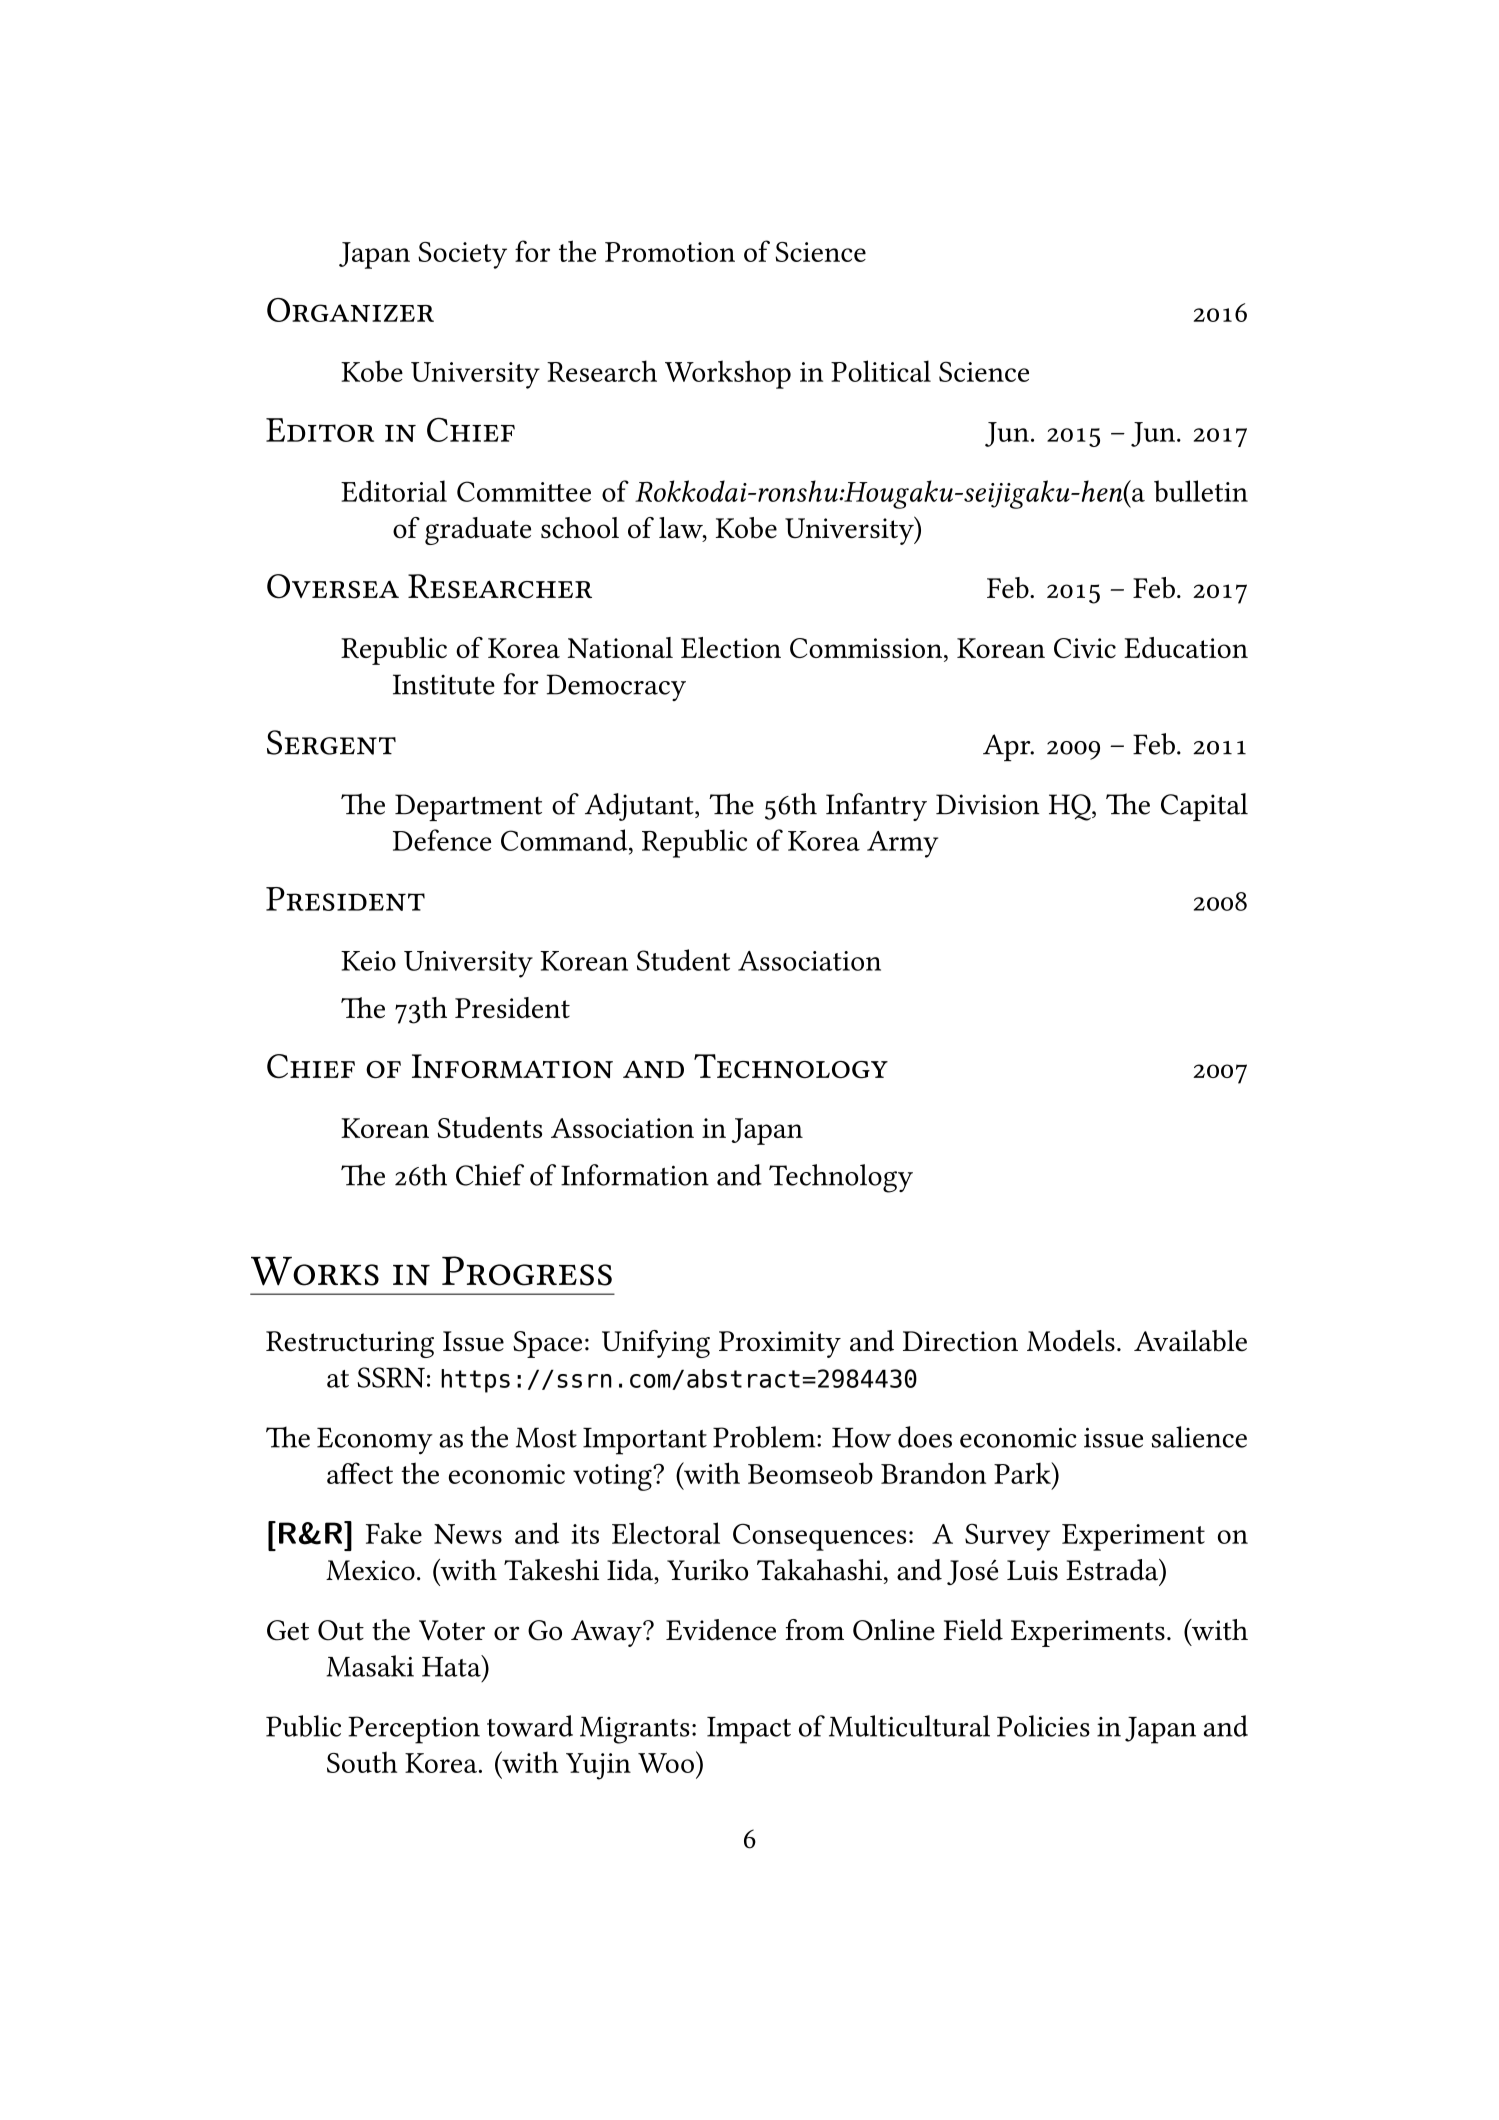 This document has height=2120, width=1499. What do you see at coordinates (881, 371) in the document?
I see `Political` at bounding box center [881, 371].
